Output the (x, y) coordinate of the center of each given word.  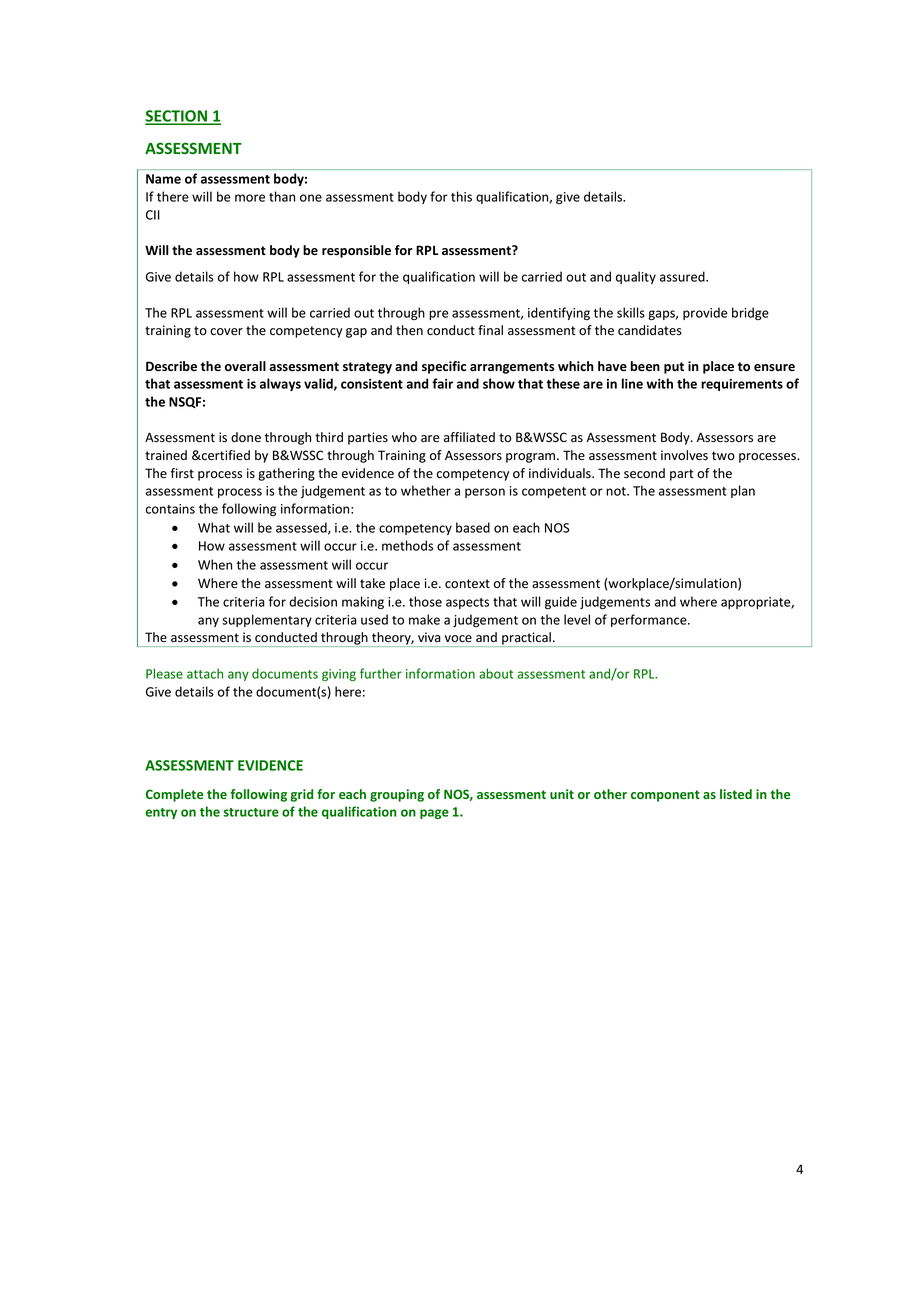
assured (683, 276)
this (461, 196)
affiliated (469, 437)
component (665, 796)
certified (225, 455)
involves (684, 455)
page (434, 814)
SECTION (177, 117)
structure (251, 812)
